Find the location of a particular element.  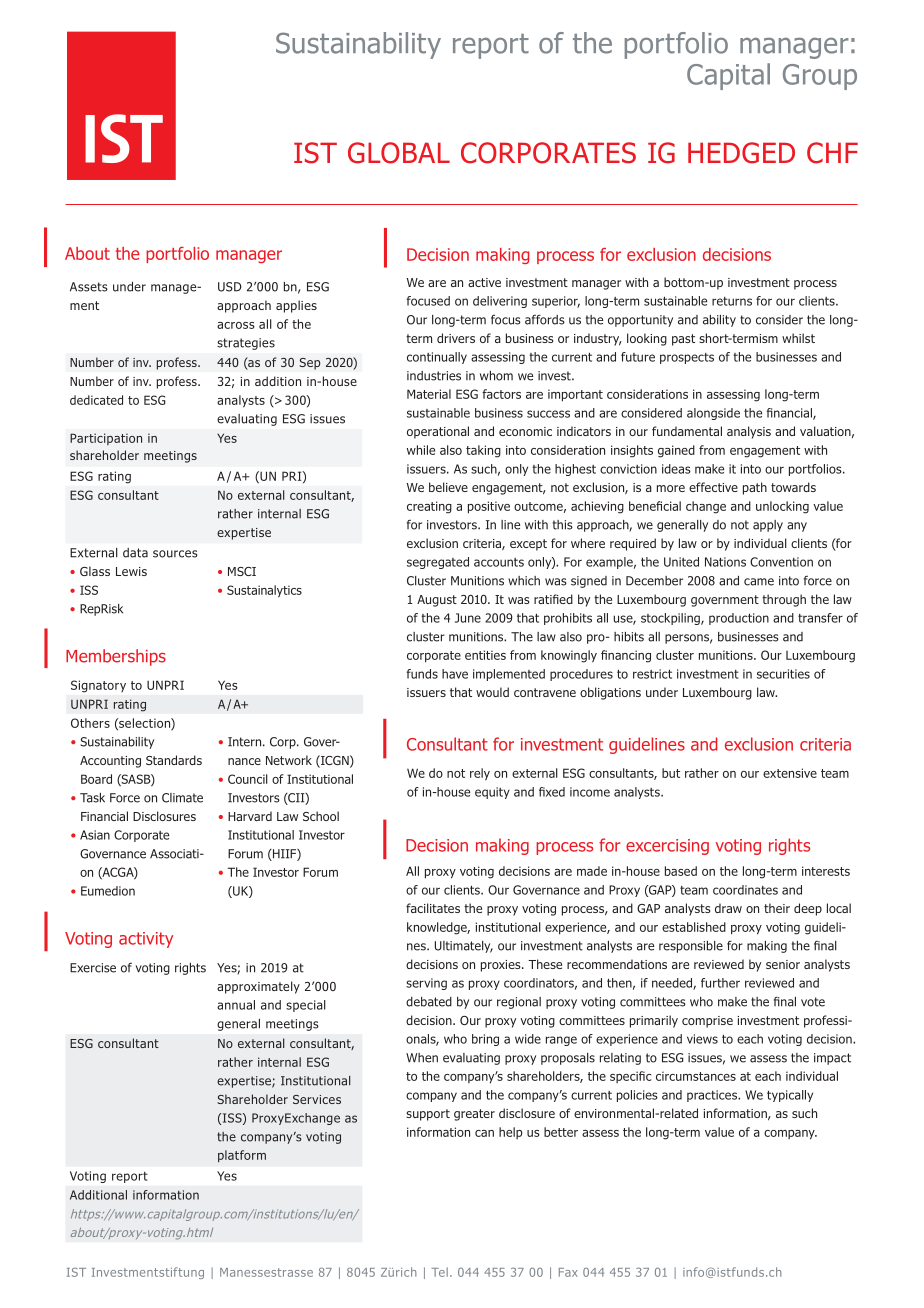

HEDGED is located at coordinates (741, 153).
